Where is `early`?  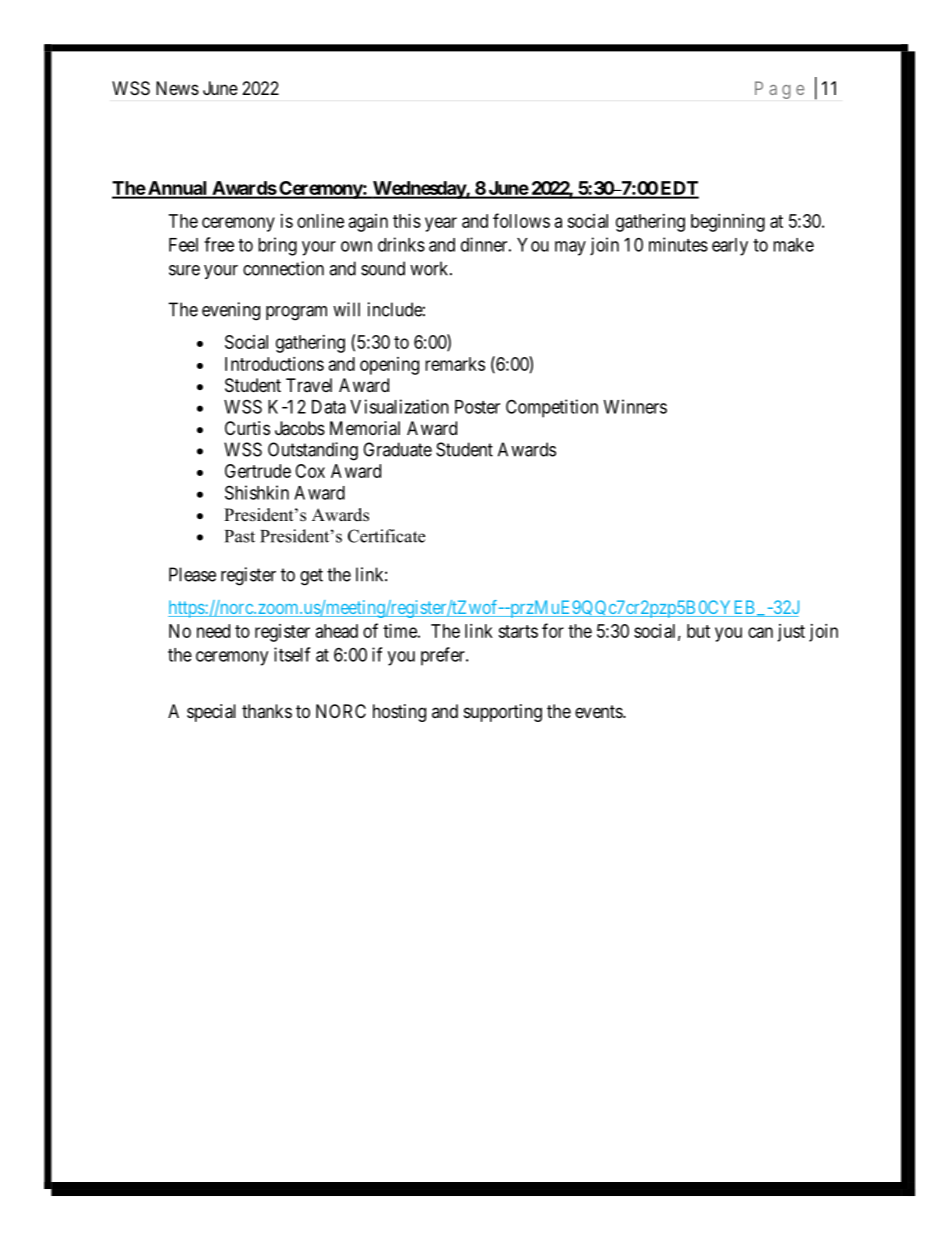
early is located at coordinates (730, 247).
